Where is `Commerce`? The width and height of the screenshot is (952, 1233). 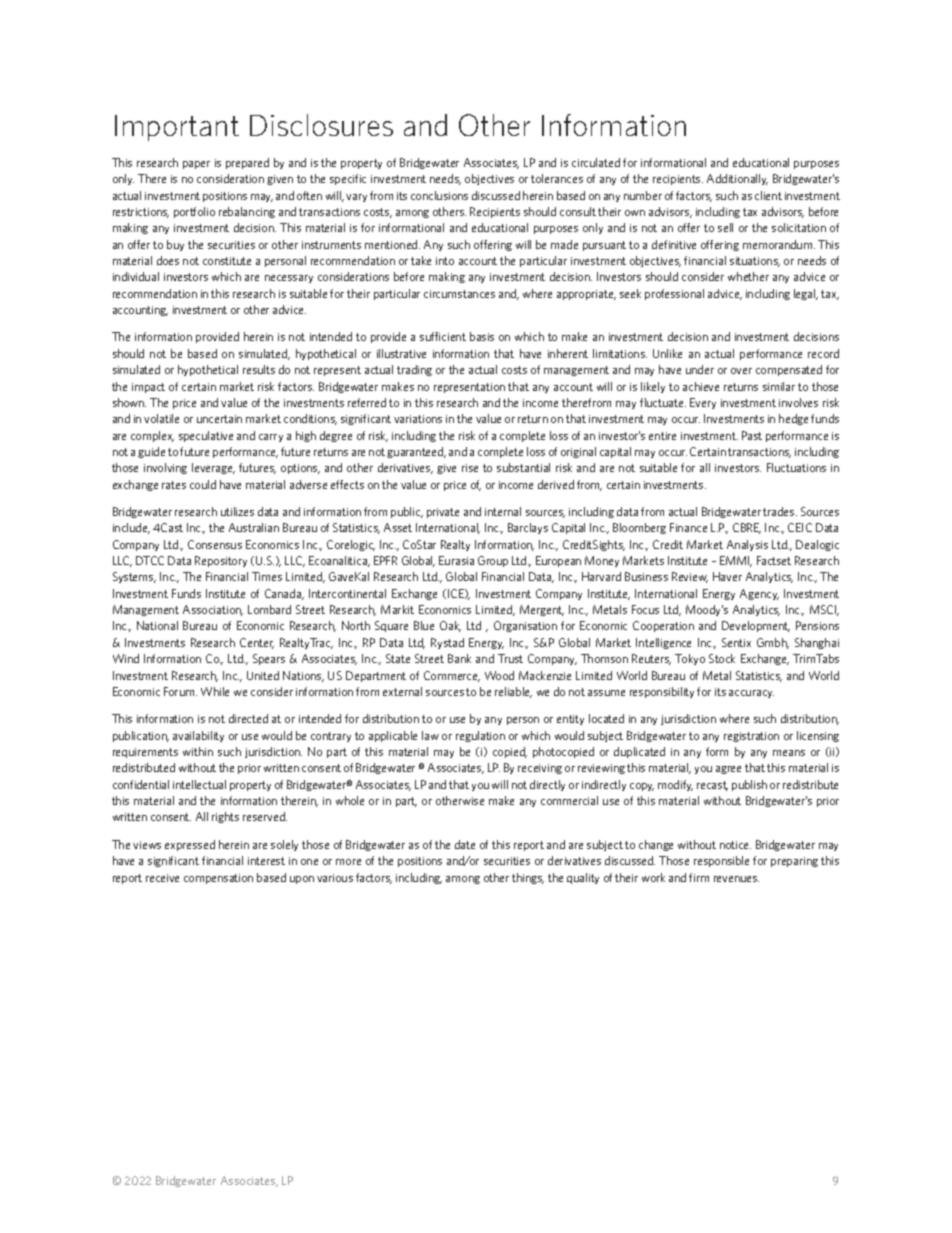 Commerce is located at coordinates (452, 676).
